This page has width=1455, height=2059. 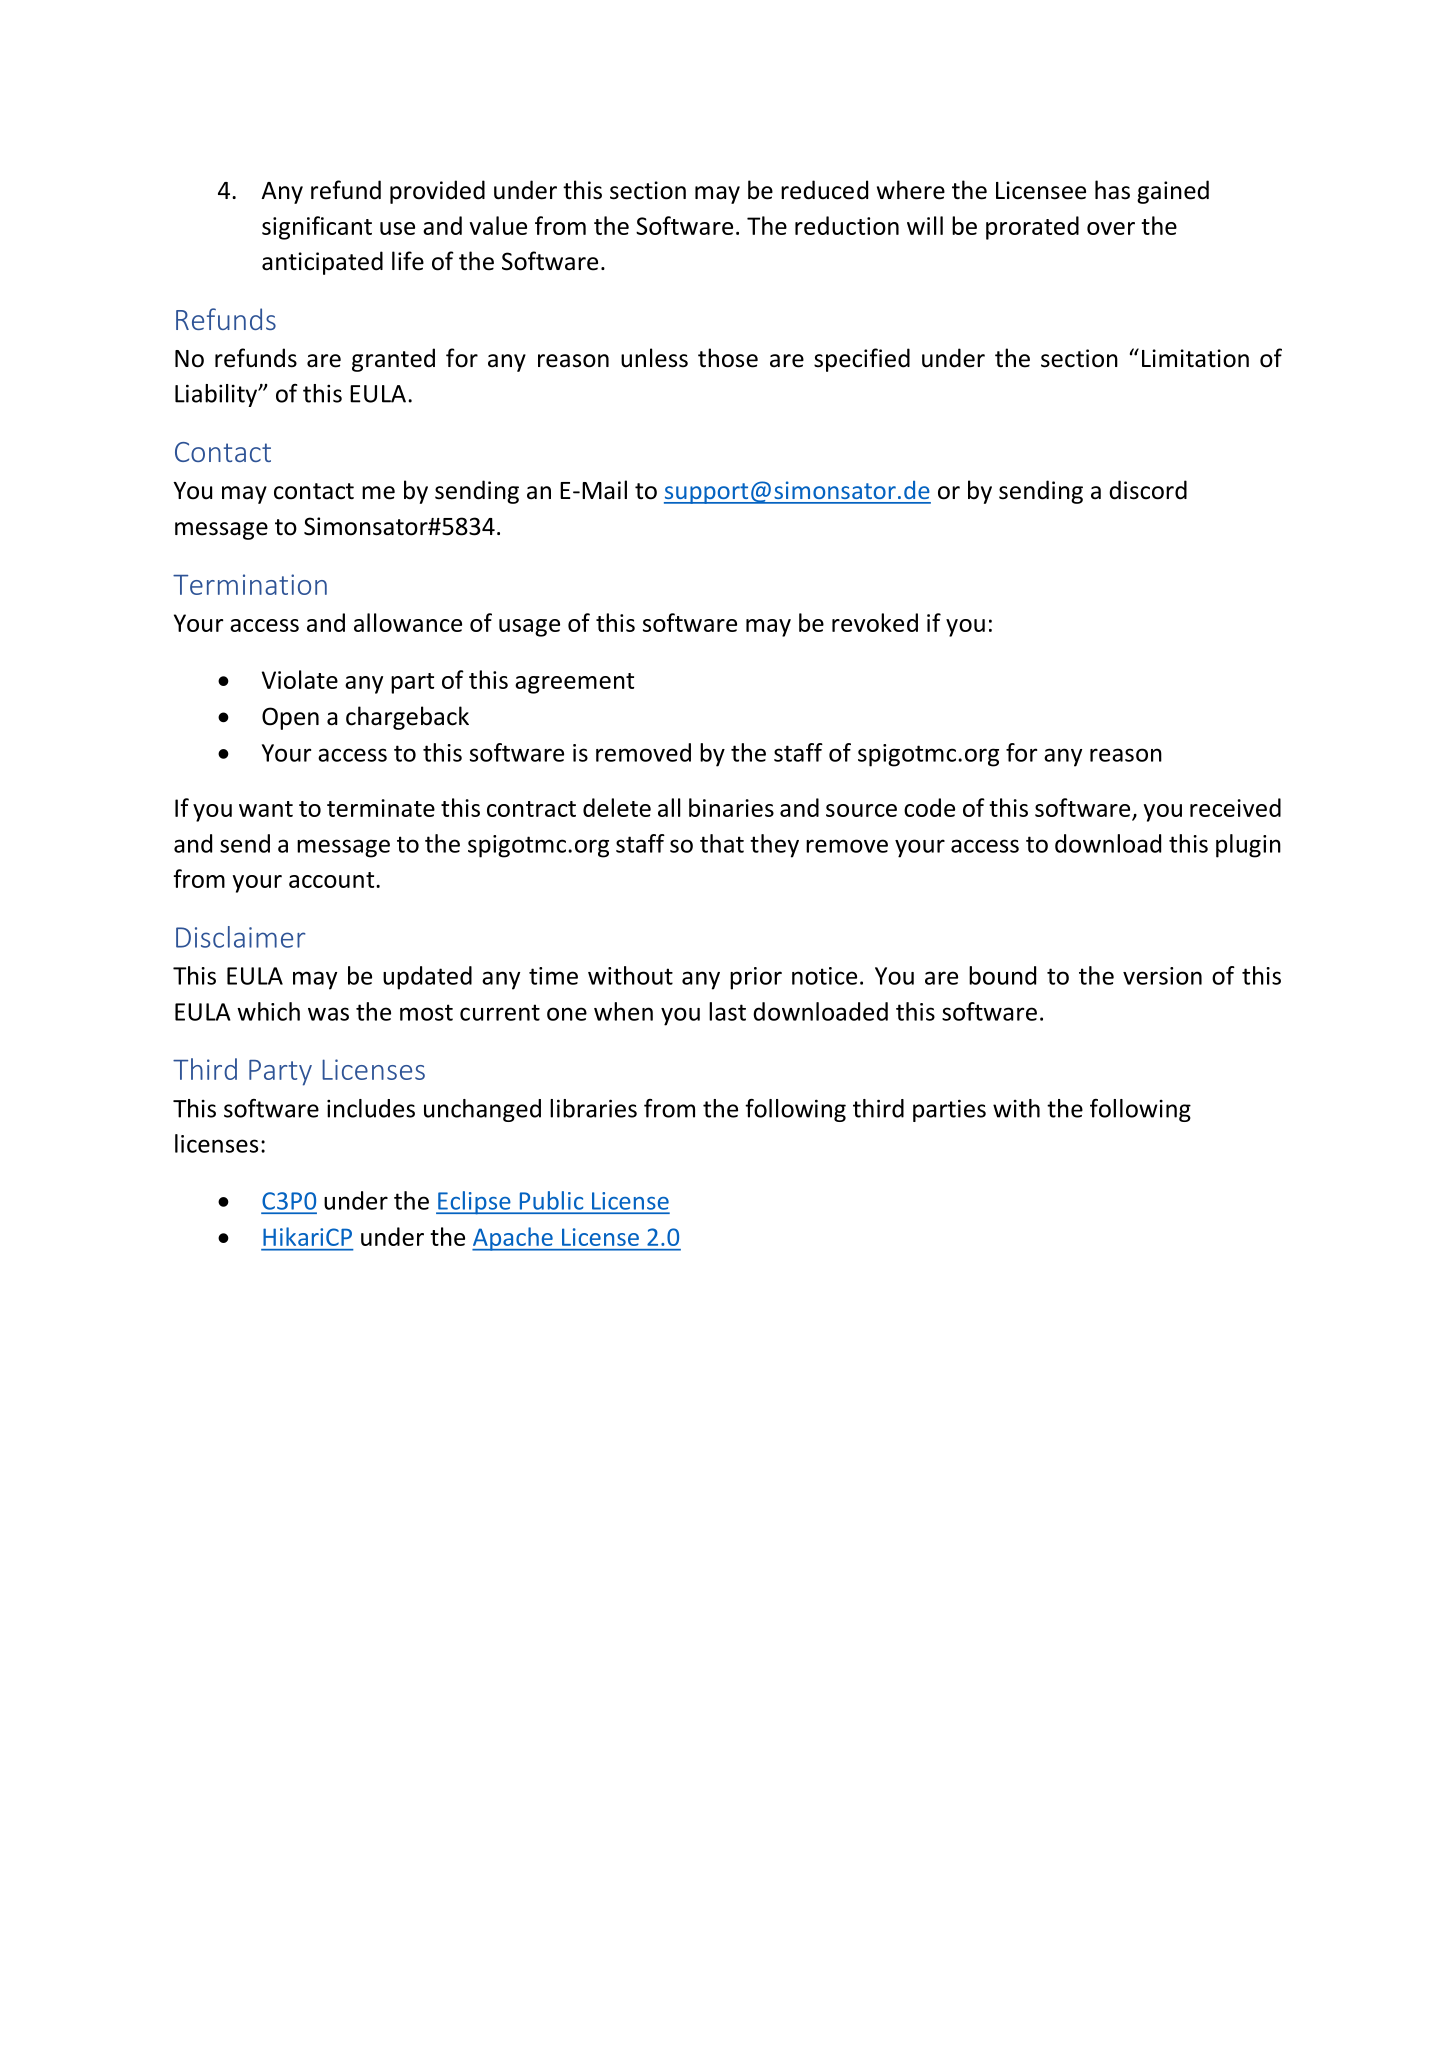 I want to click on reduced, so click(x=824, y=190).
